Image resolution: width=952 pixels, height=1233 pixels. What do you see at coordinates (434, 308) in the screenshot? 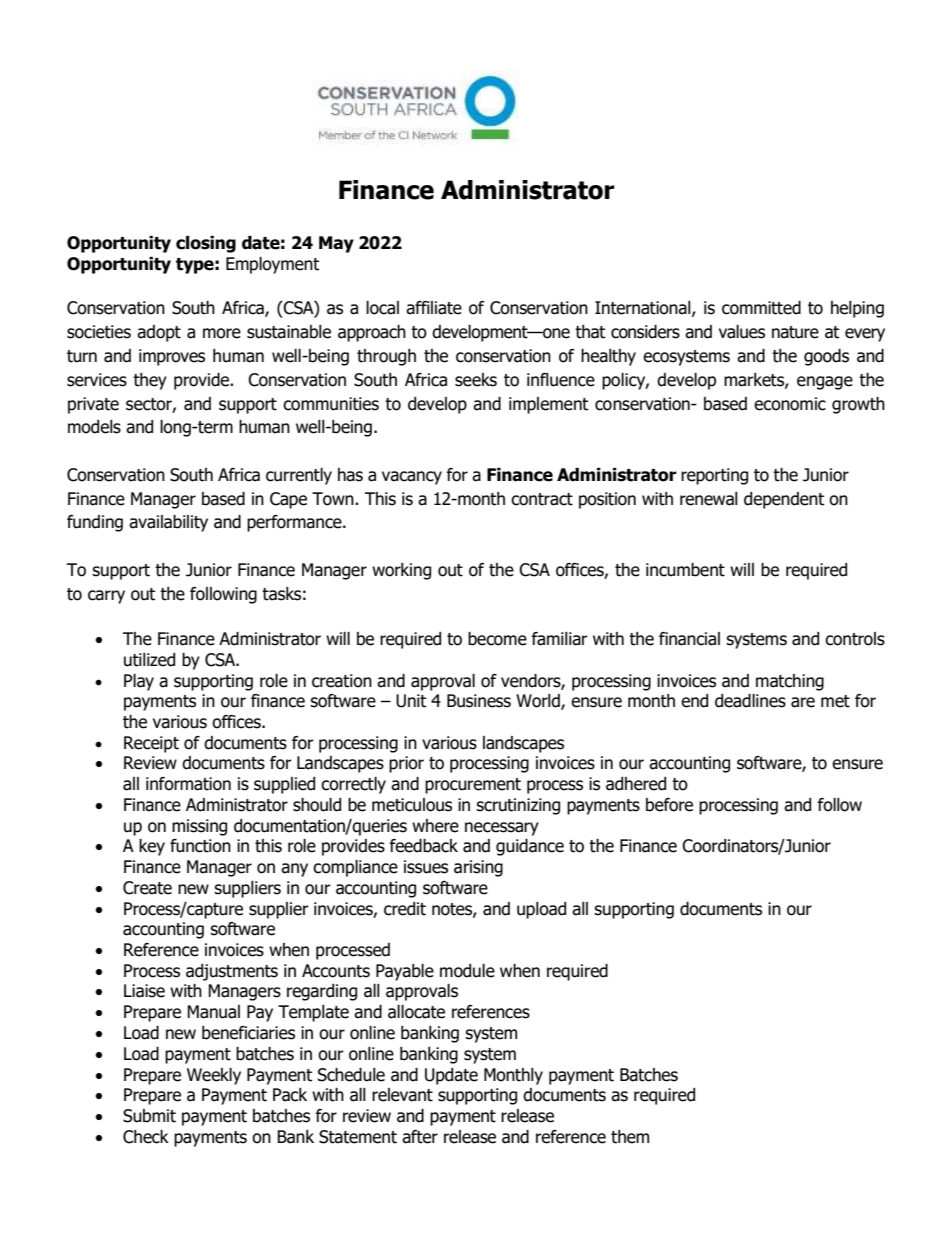
I see `affiliate` at bounding box center [434, 308].
